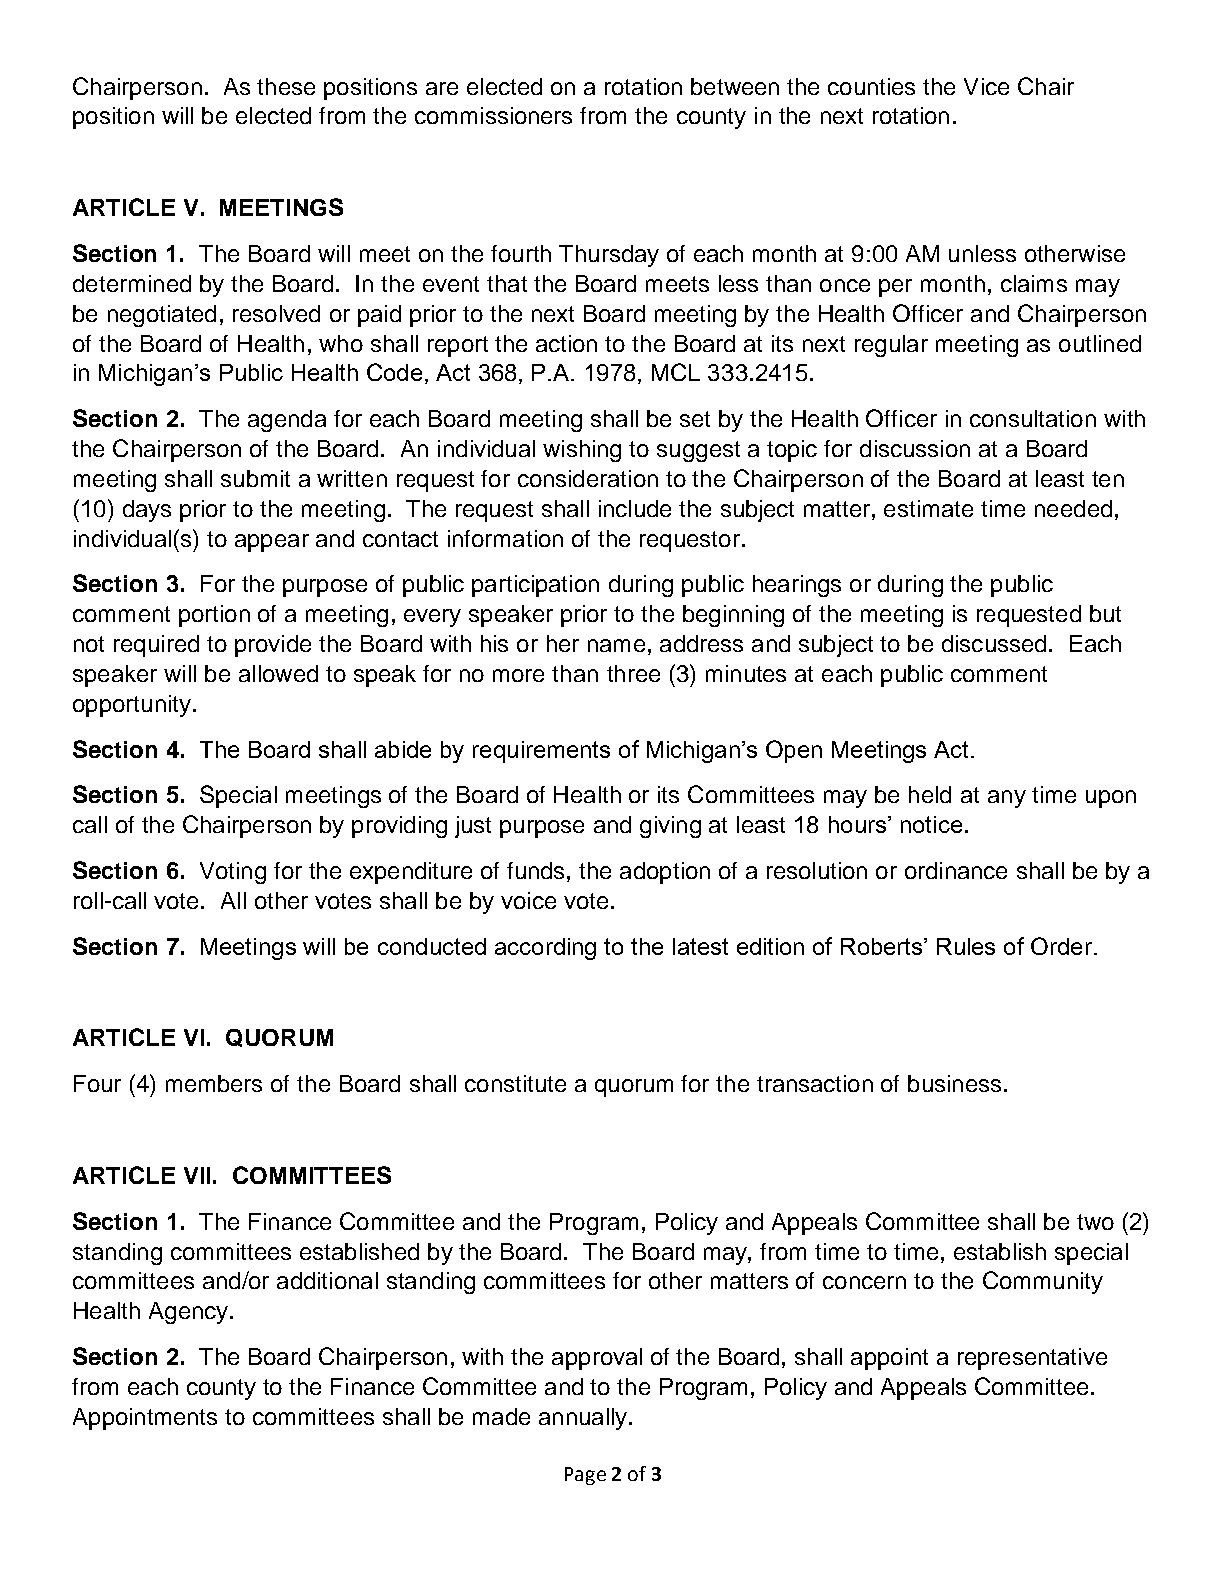 The image size is (1225, 1586). What do you see at coordinates (994, 643) in the page?
I see `discussed` at bounding box center [994, 643].
